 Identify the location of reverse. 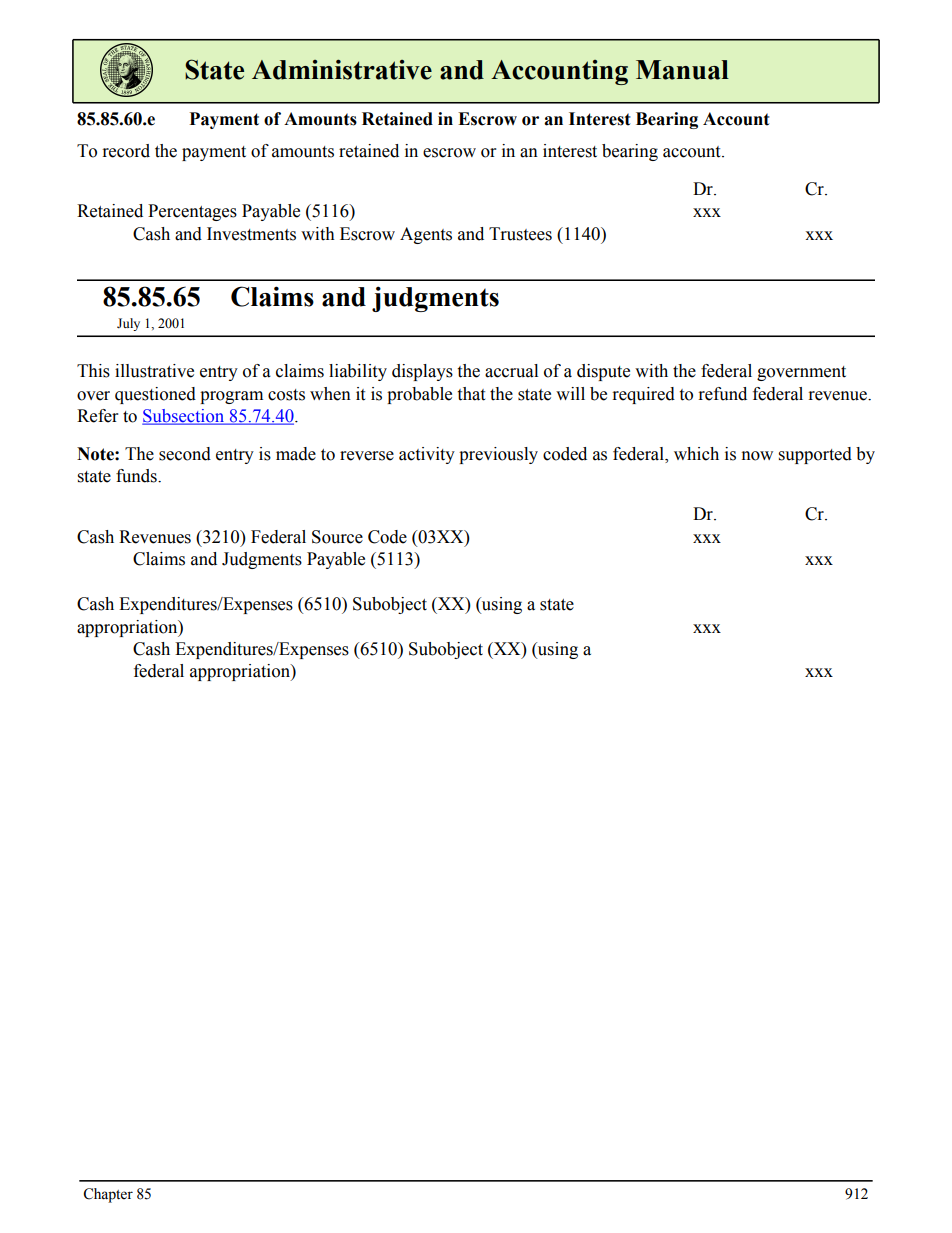
(367, 456).
